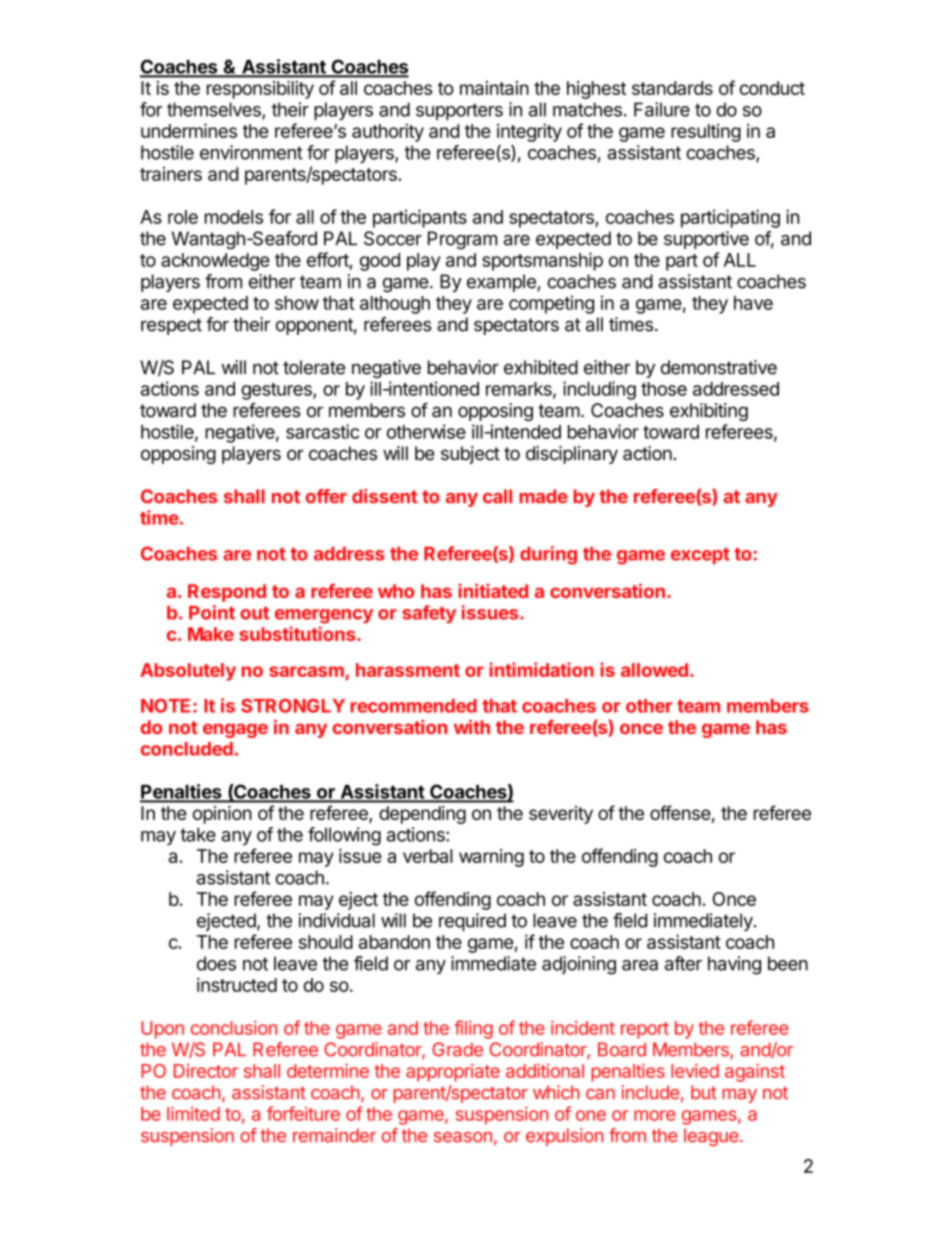 The height and width of the image is (1233, 952). Describe the element at coordinates (700, 556) in the image. I see `except` at that location.
